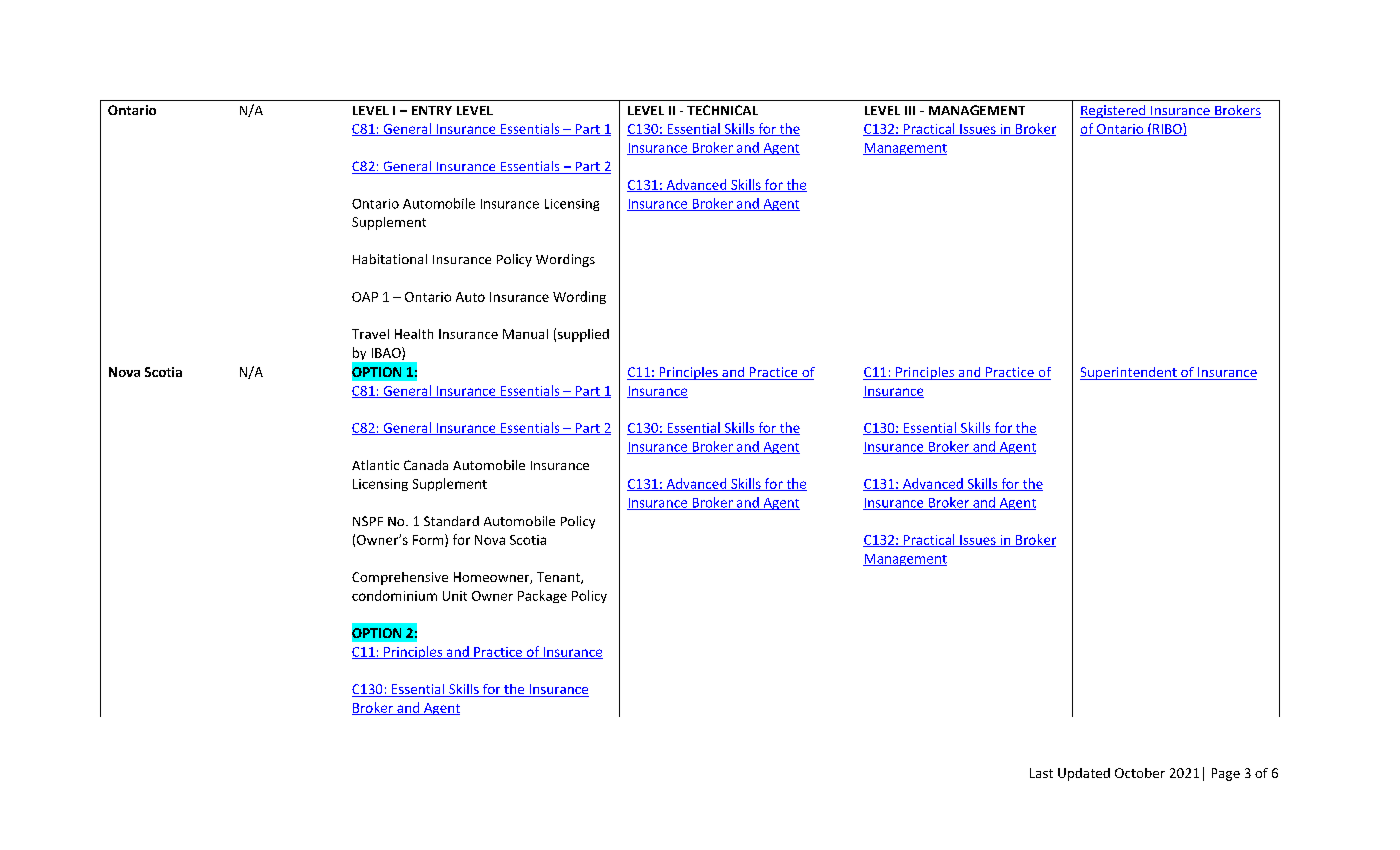  I want to click on condominium, so click(394, 595).
